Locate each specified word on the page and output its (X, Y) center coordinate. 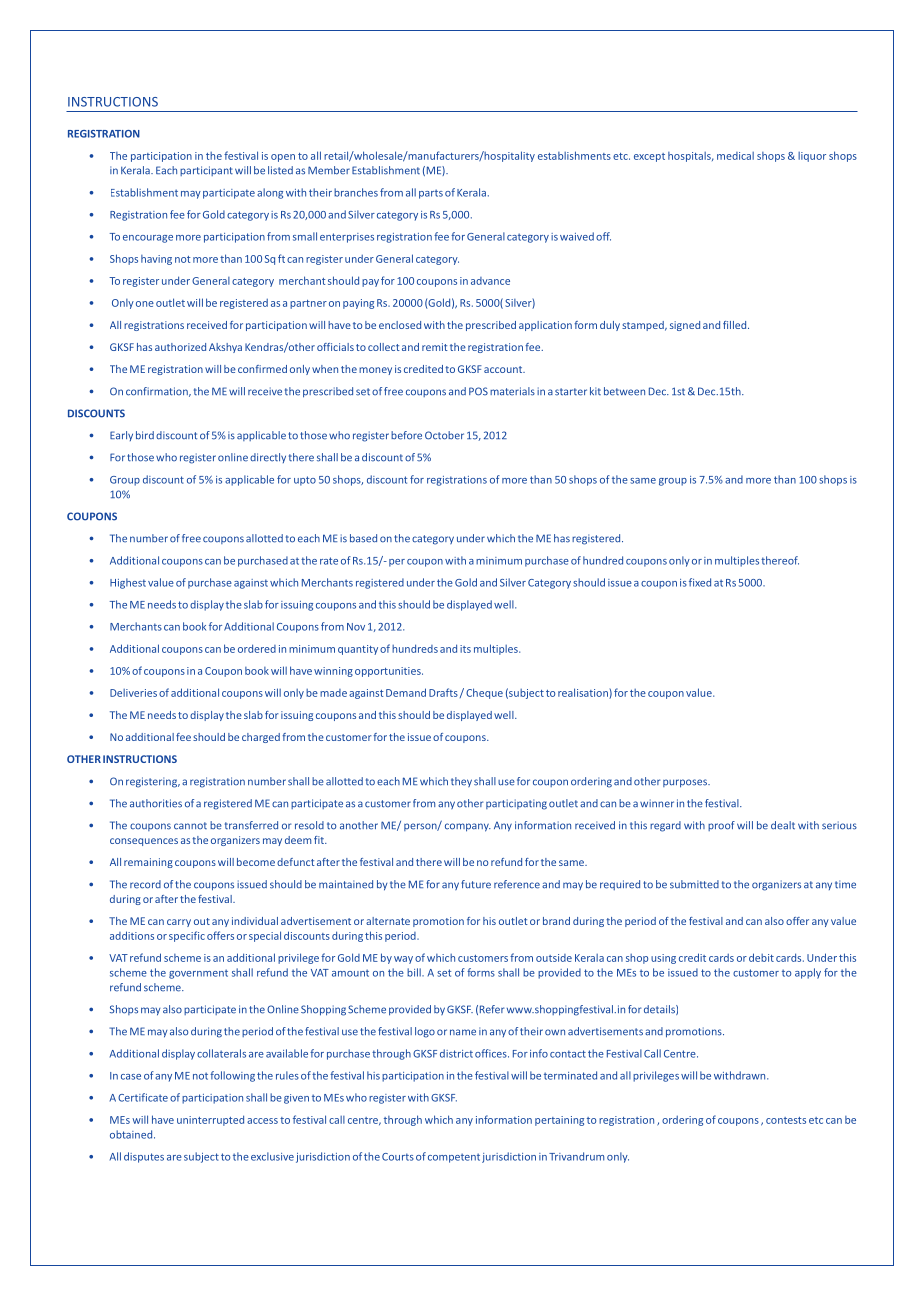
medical (735, 156)
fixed (700, 582)
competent (454, 1158)
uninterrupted (210, 1120)
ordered (257, 648)
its (465, 649)
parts (431, 194)
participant (206, 171)
